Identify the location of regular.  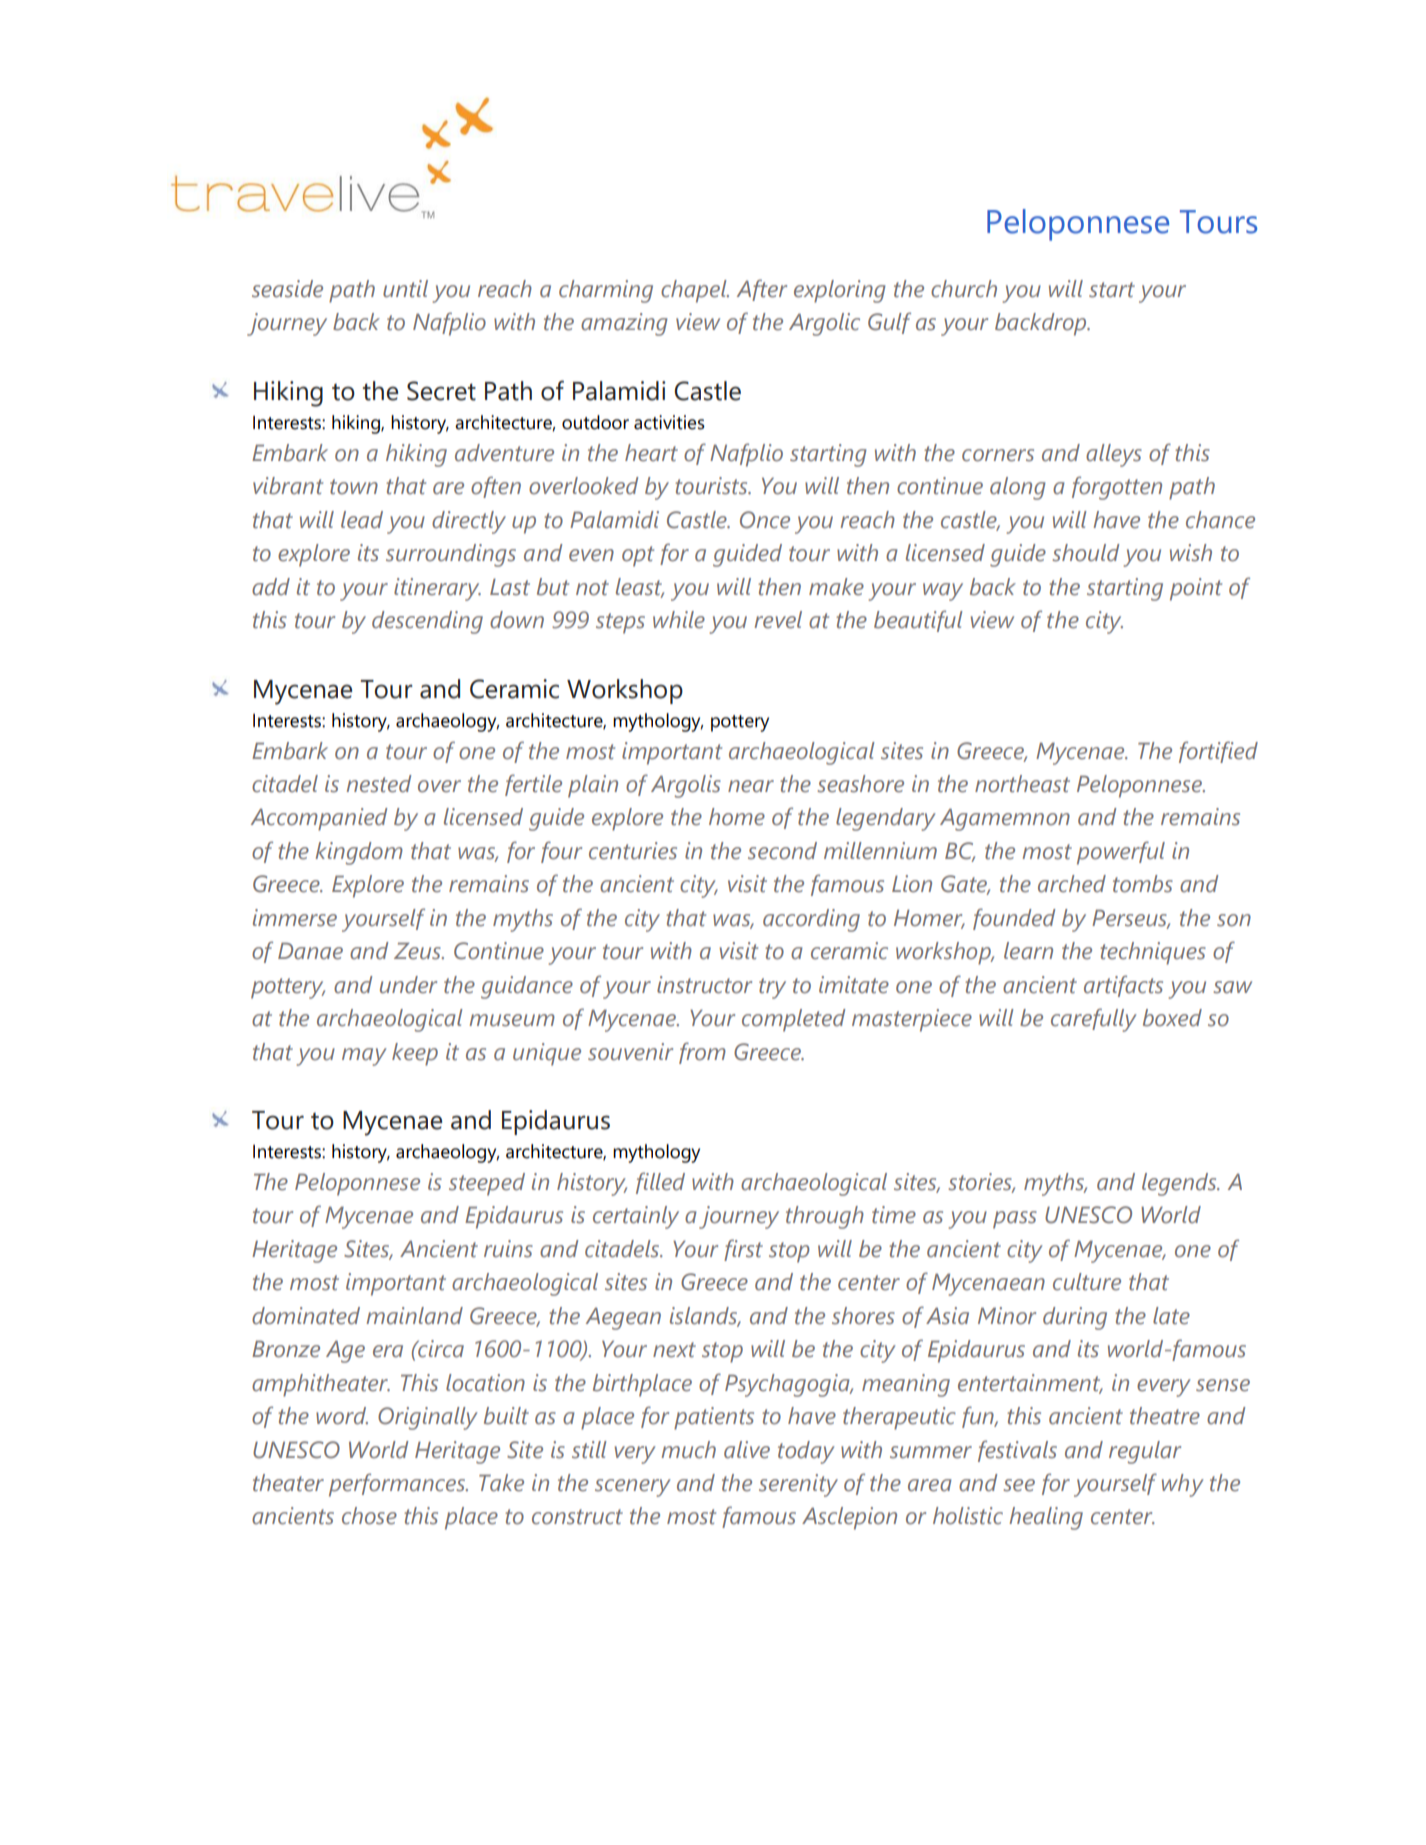
(1145, 1452).
